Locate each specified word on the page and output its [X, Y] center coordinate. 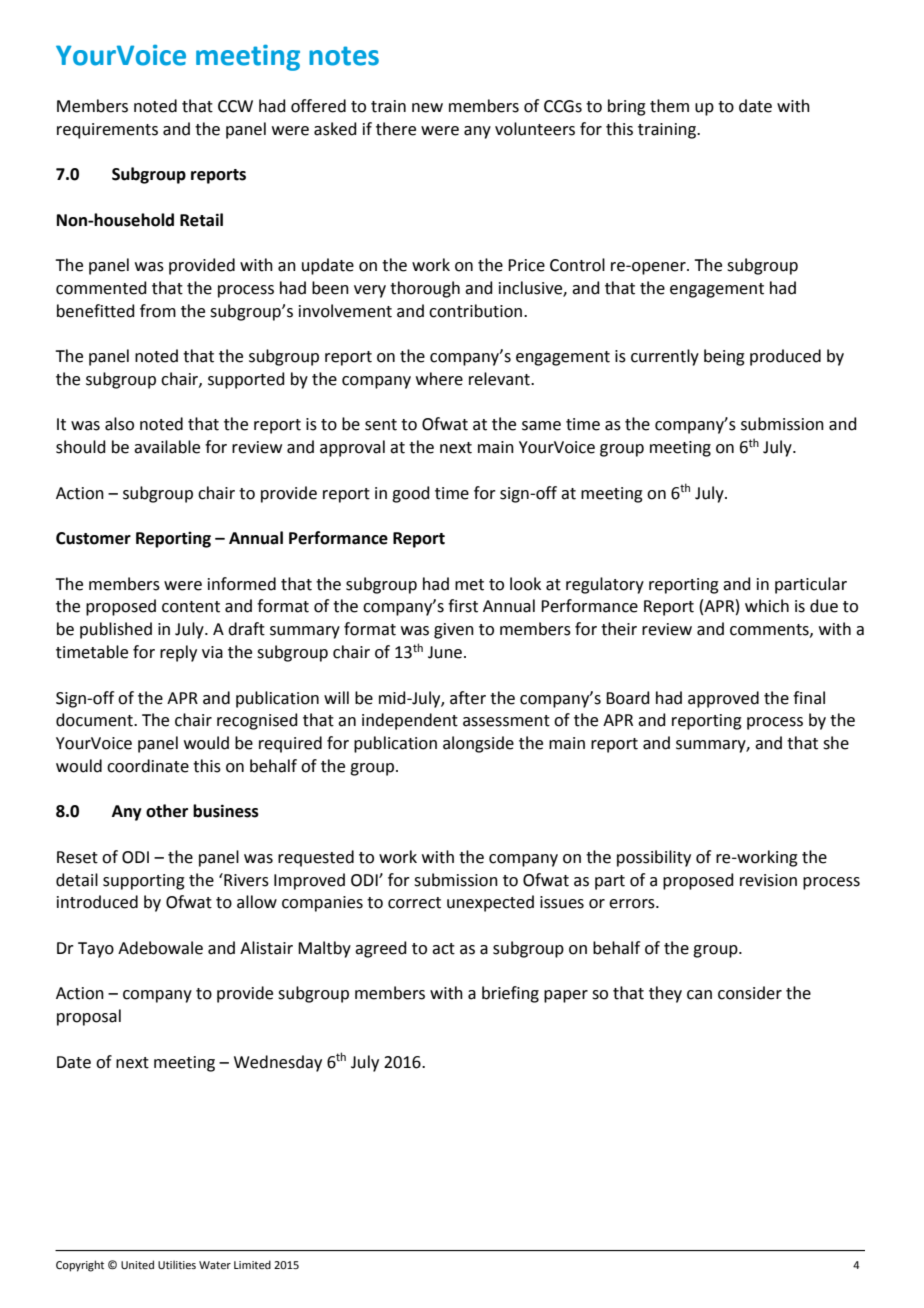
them [669, 106]
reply [178, 653]
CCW [235, 106]
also [119, 424]
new [427, 108]
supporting [144, 882]
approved [723, 699]
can [699, 995]
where [439, 379]
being [724, 357]
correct [414, 903]
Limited [252, 1264]
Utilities [177, 1264]
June [445, 652]
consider [750, 993]
